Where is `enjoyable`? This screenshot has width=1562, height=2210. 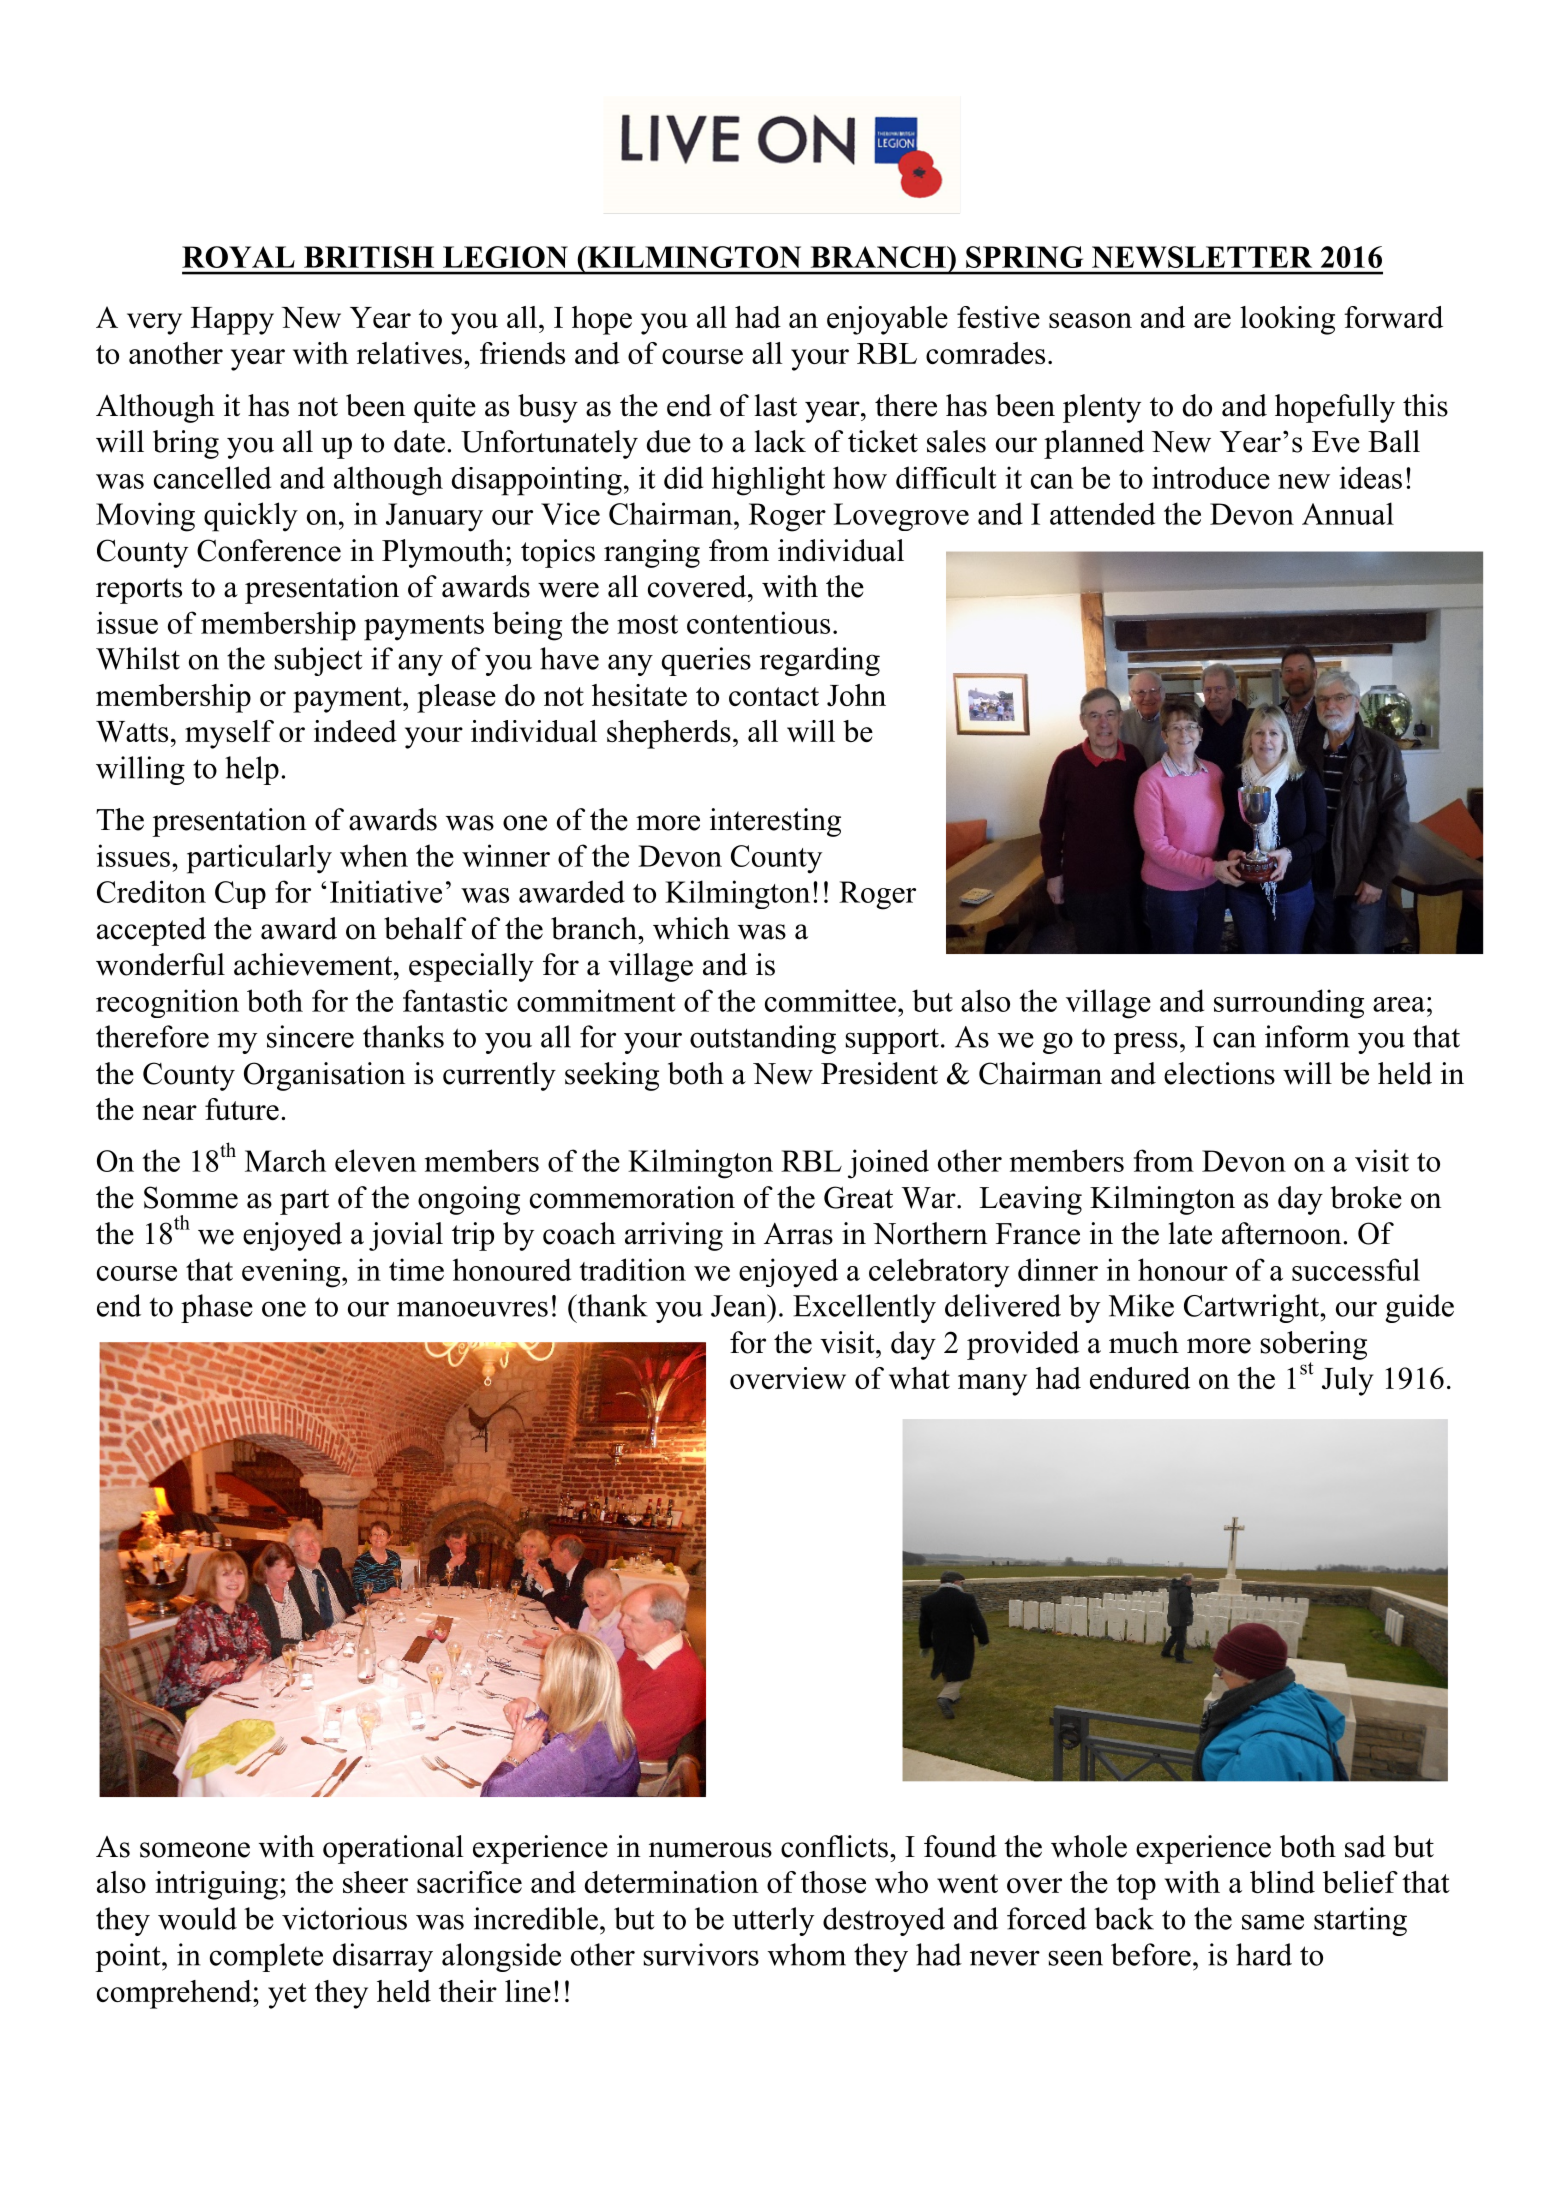 enjoyable is located at coordinates (887, 320).
